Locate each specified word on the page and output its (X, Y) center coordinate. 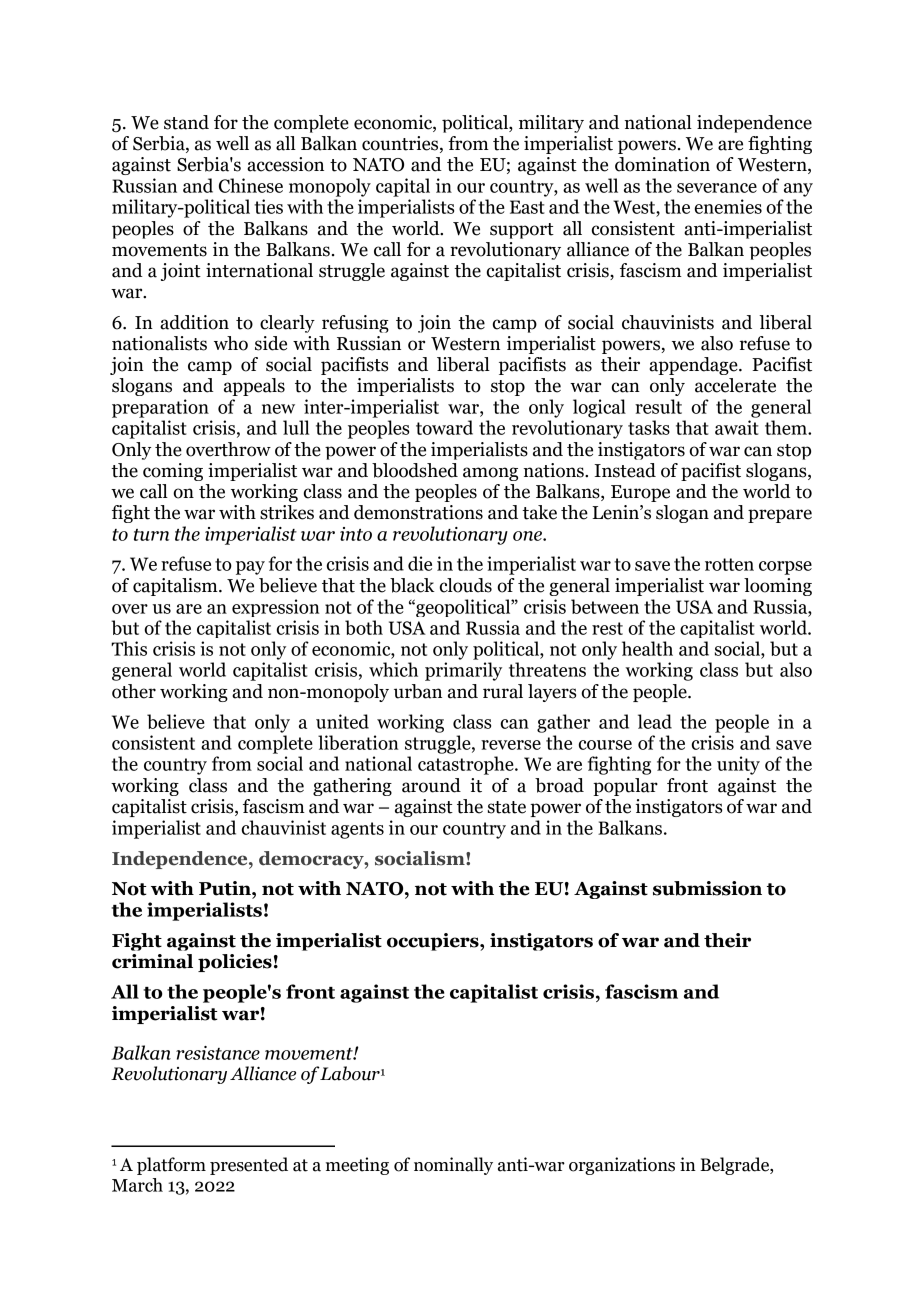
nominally (453, 1166)
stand (186, 122)
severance (717, 188)
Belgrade (735, 1166)
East (527, 207)
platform (171, 1166)
